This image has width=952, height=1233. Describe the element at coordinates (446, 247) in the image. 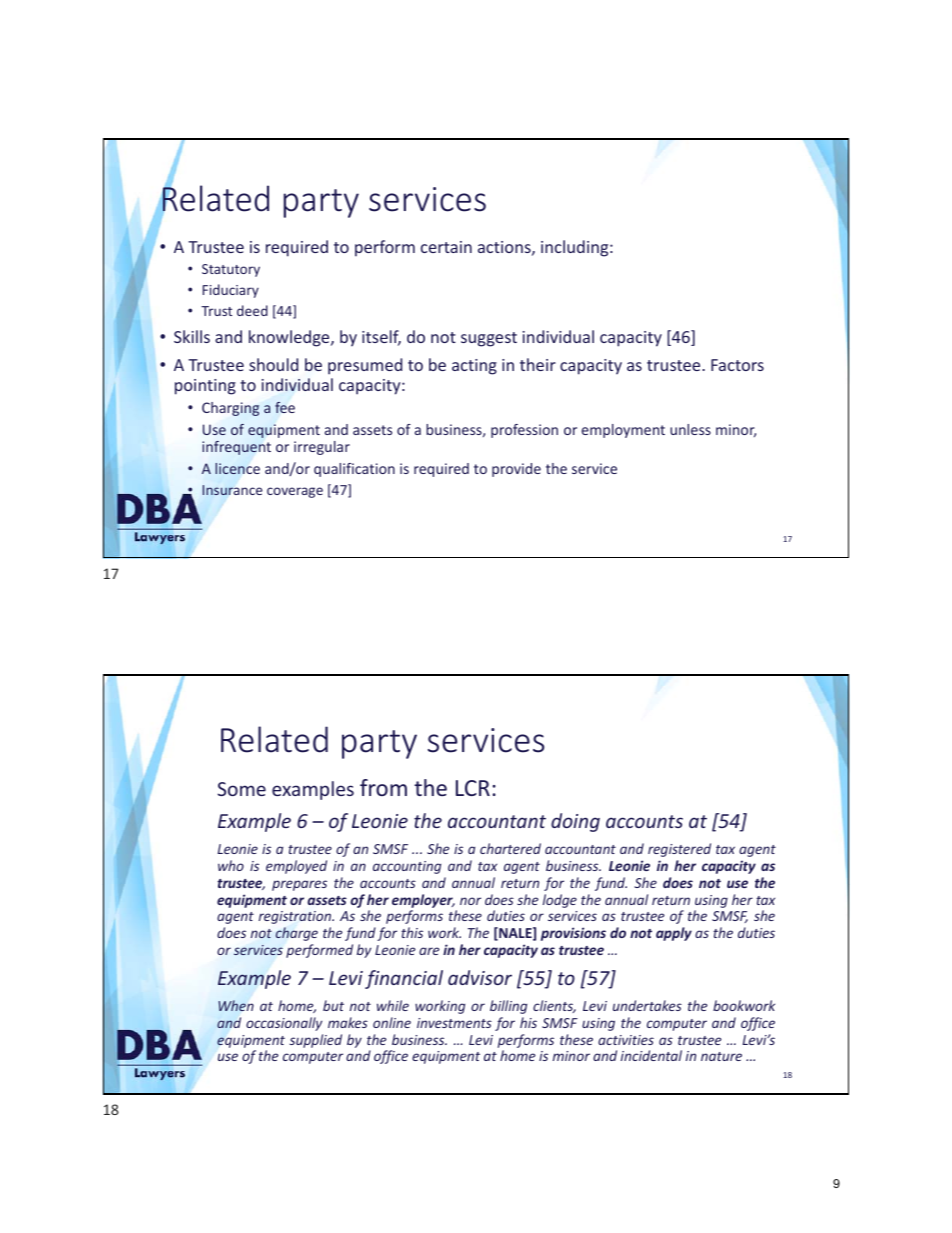

I see `certain` at that location.
